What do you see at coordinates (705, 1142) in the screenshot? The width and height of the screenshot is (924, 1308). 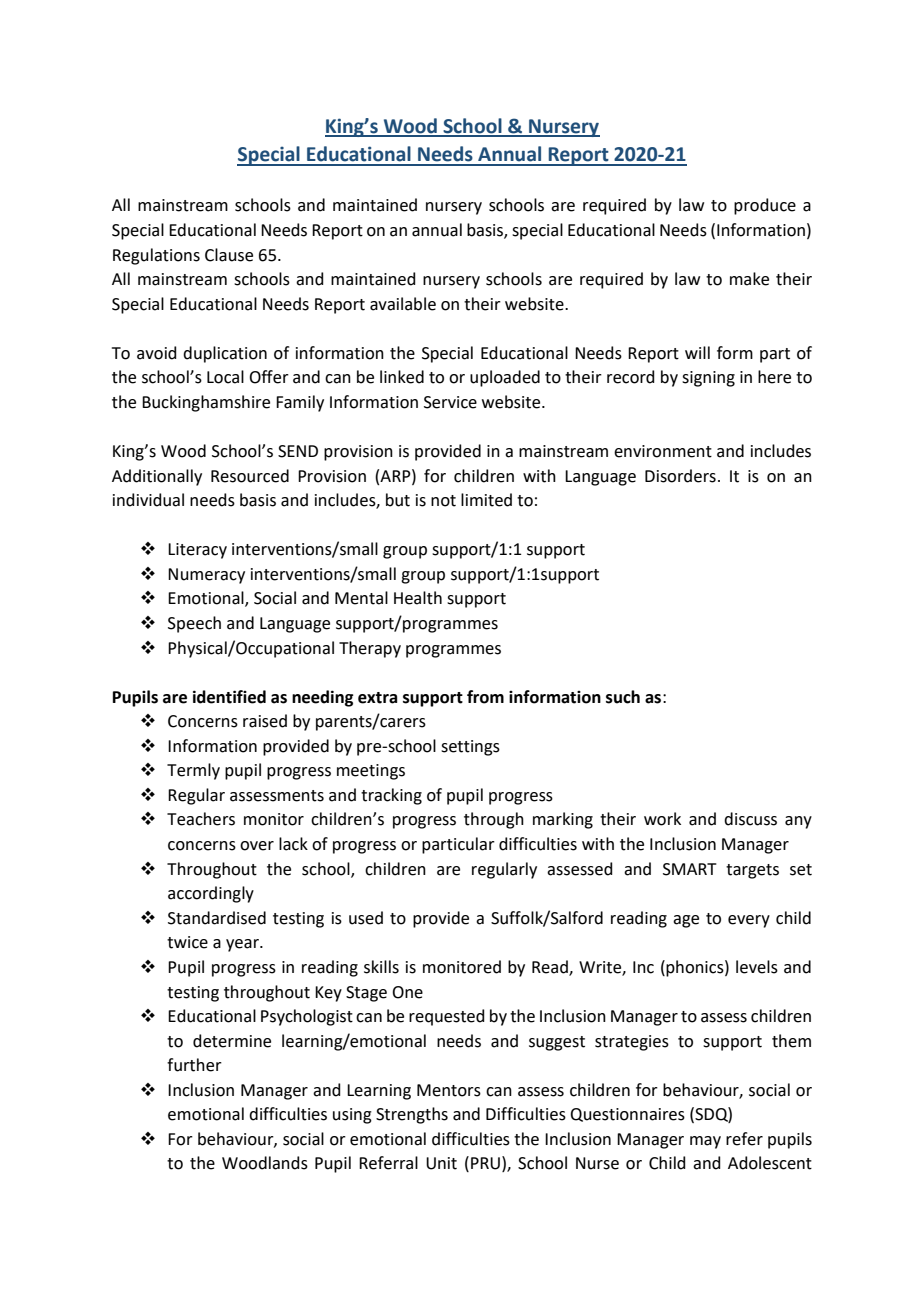 I see `may` at bounding box center [705, 1142].
